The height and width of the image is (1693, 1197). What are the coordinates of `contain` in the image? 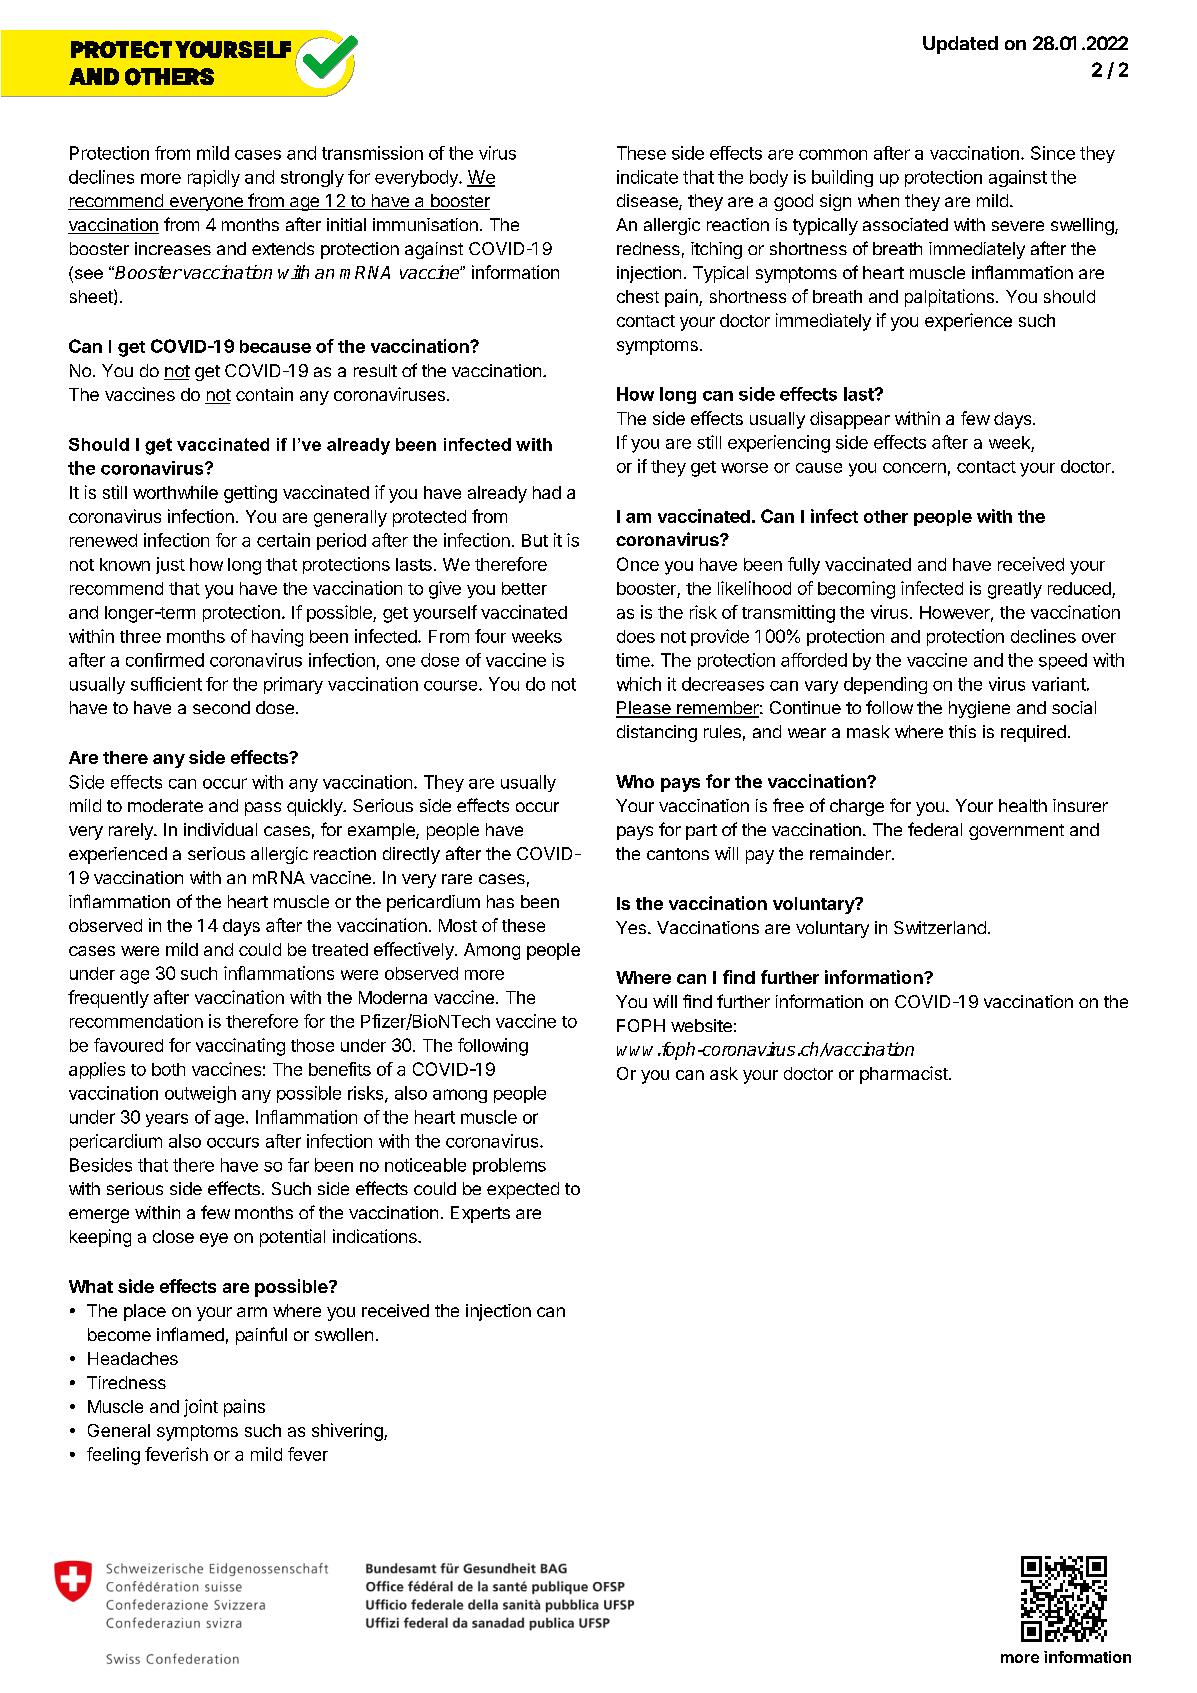 It's located at (264, 394).
